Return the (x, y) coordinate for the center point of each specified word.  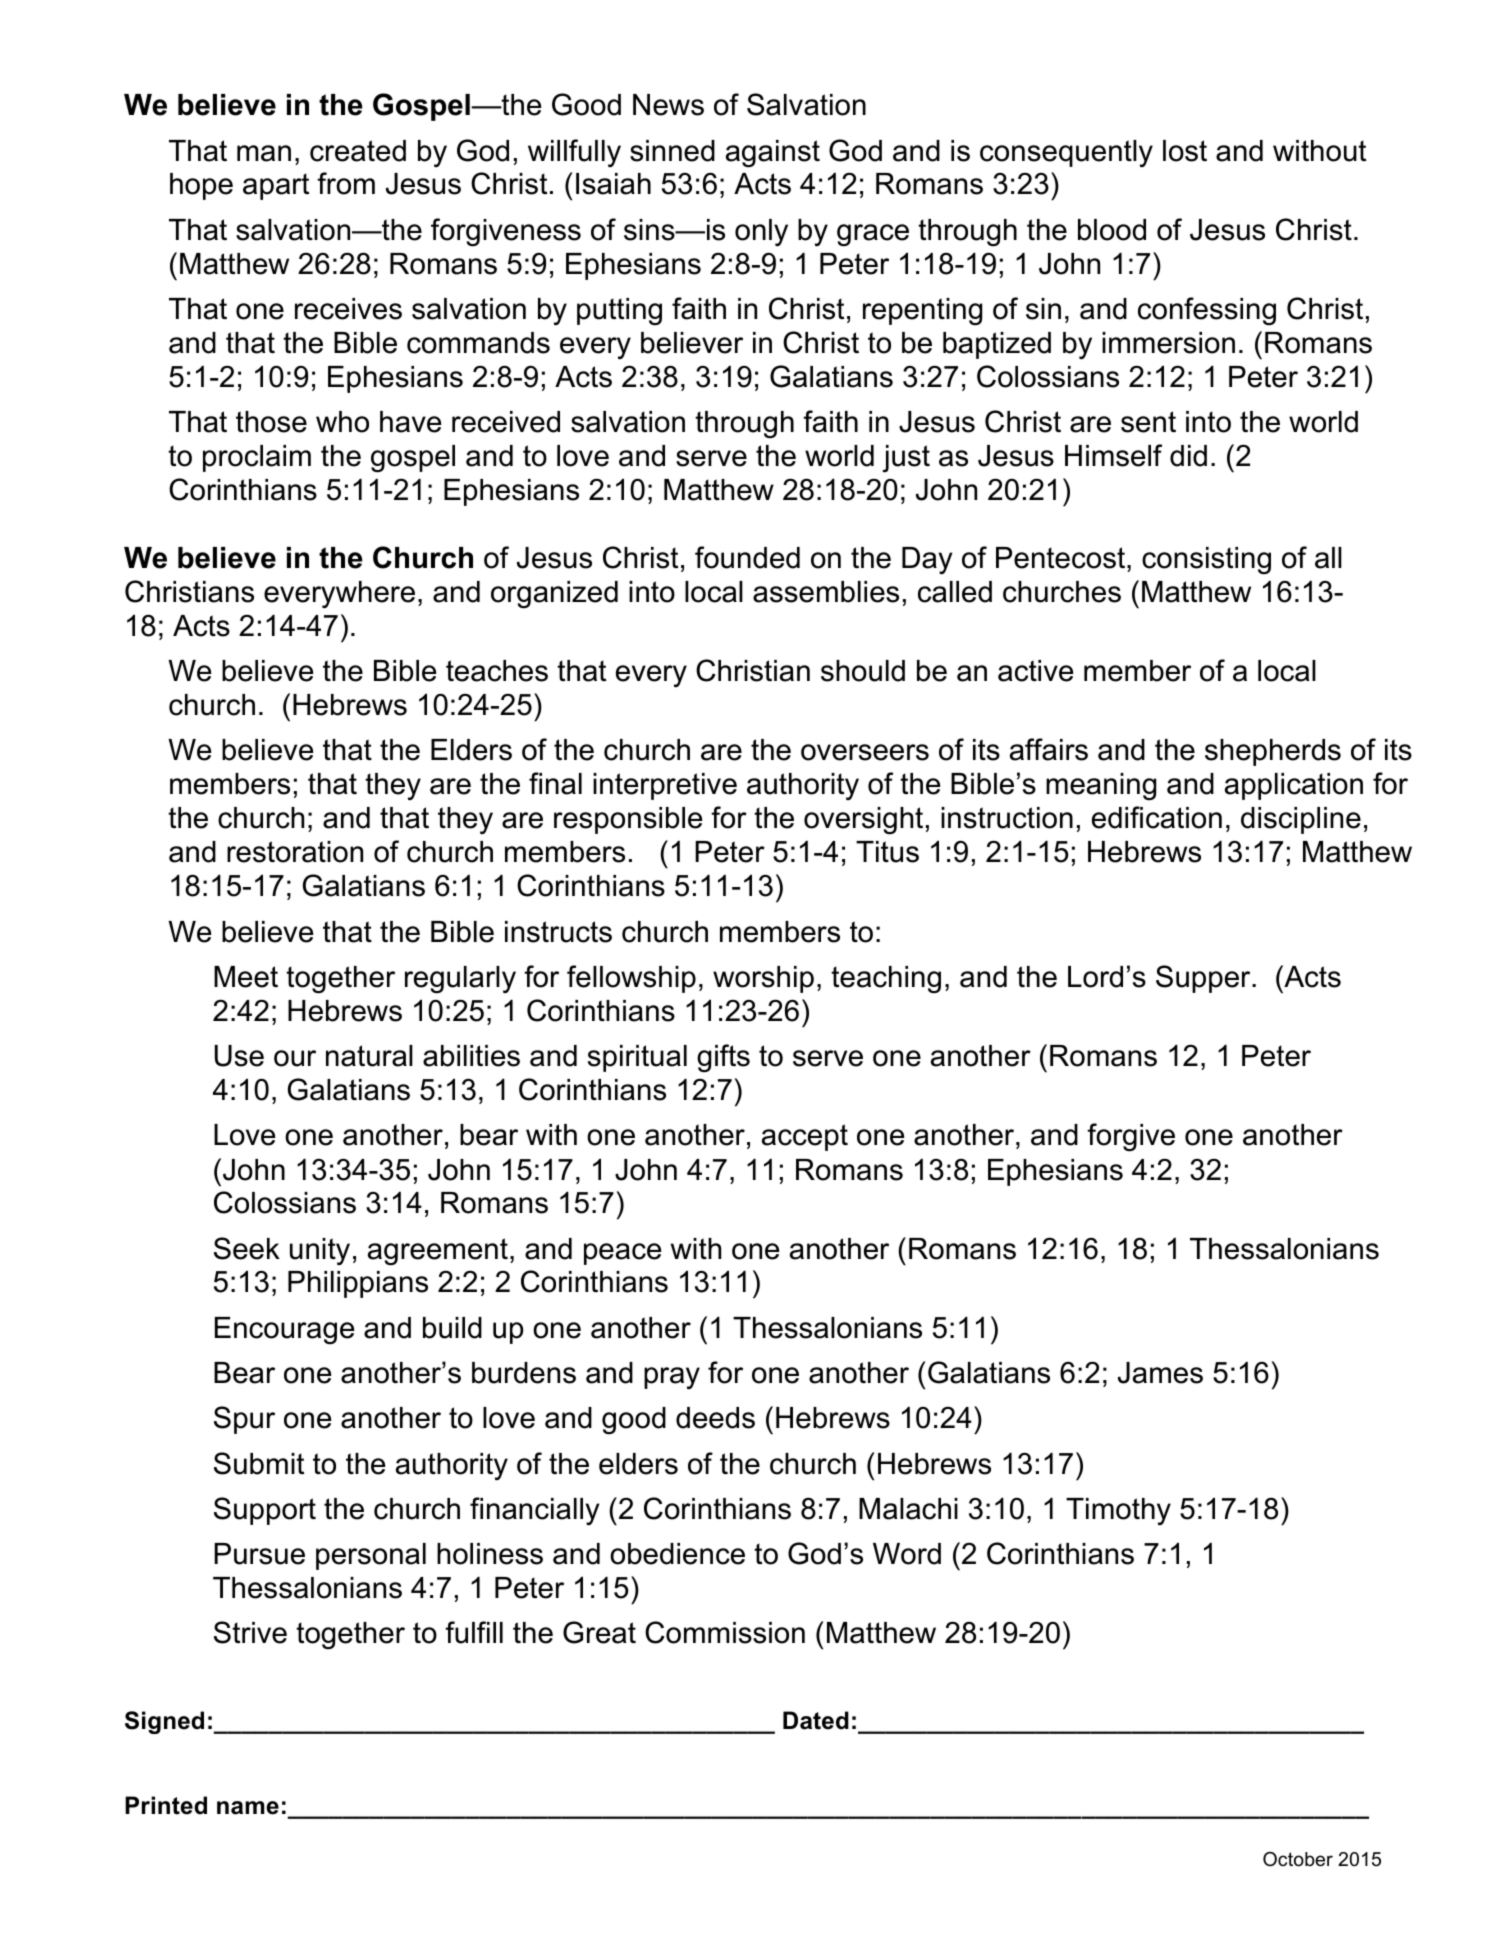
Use (239, 1056)
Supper (1204, 979)
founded (747, 557)
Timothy (1118, 1511)
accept (805, 1137)
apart (276, 186)
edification (1157, 817)
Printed (166, 1805)
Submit (259, 1463)
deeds (715, 1418)
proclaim (257, 458)
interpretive (665, 786)
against (773, 154)
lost (1185, 151)
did (1188, 456)
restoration (295, 852)
